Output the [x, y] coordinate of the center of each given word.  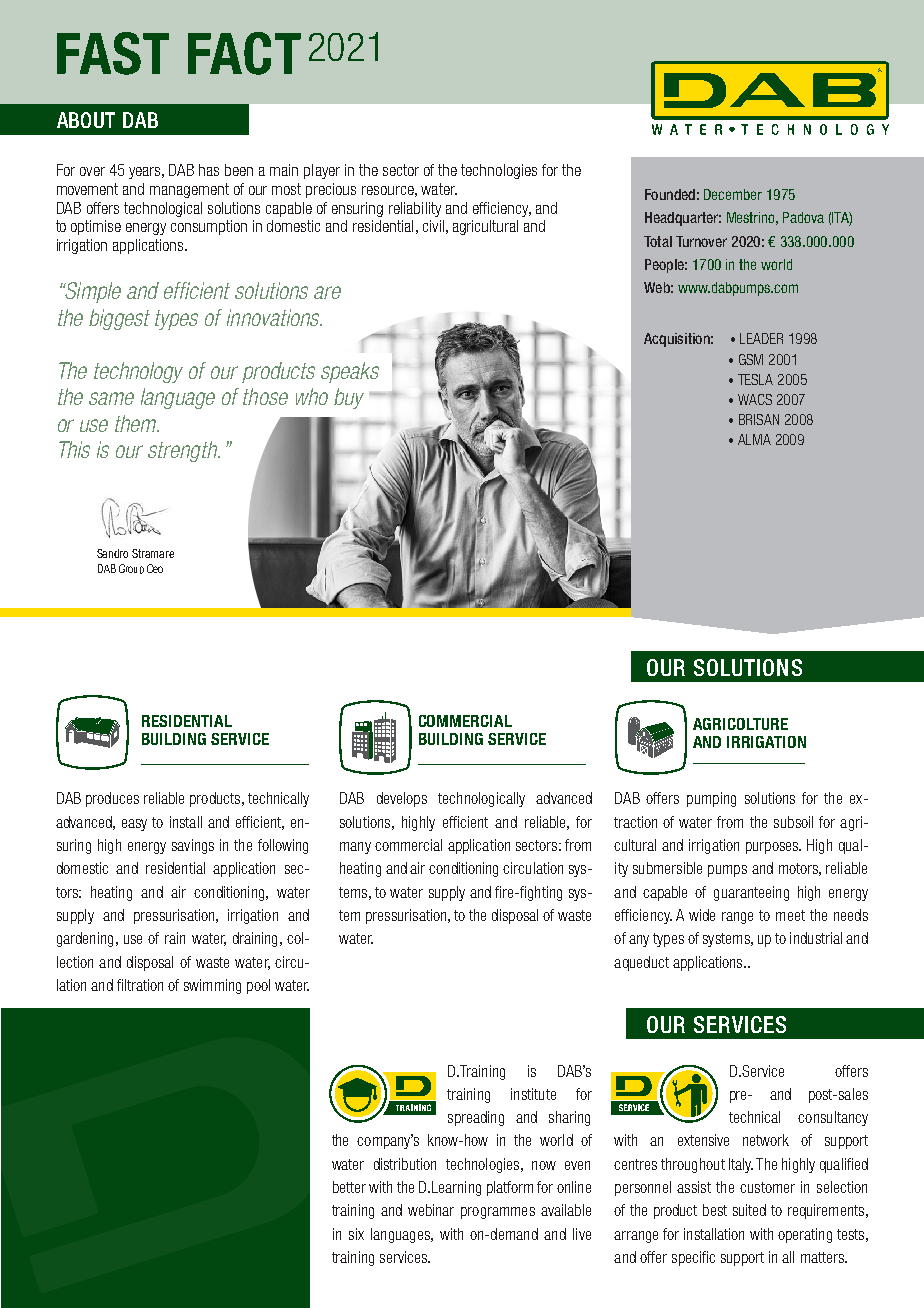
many [355, 848]
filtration [140, 985]
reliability [415, 209]
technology [138, 372]
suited [749, 1210]
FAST [113, 53]
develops [402, 799]
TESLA [755, 379]
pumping [711, 799]
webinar [431, 1210]
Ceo [155, 568]
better [349, 1187]
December [733, 194]
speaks [350, 372]
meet [790, 915]
